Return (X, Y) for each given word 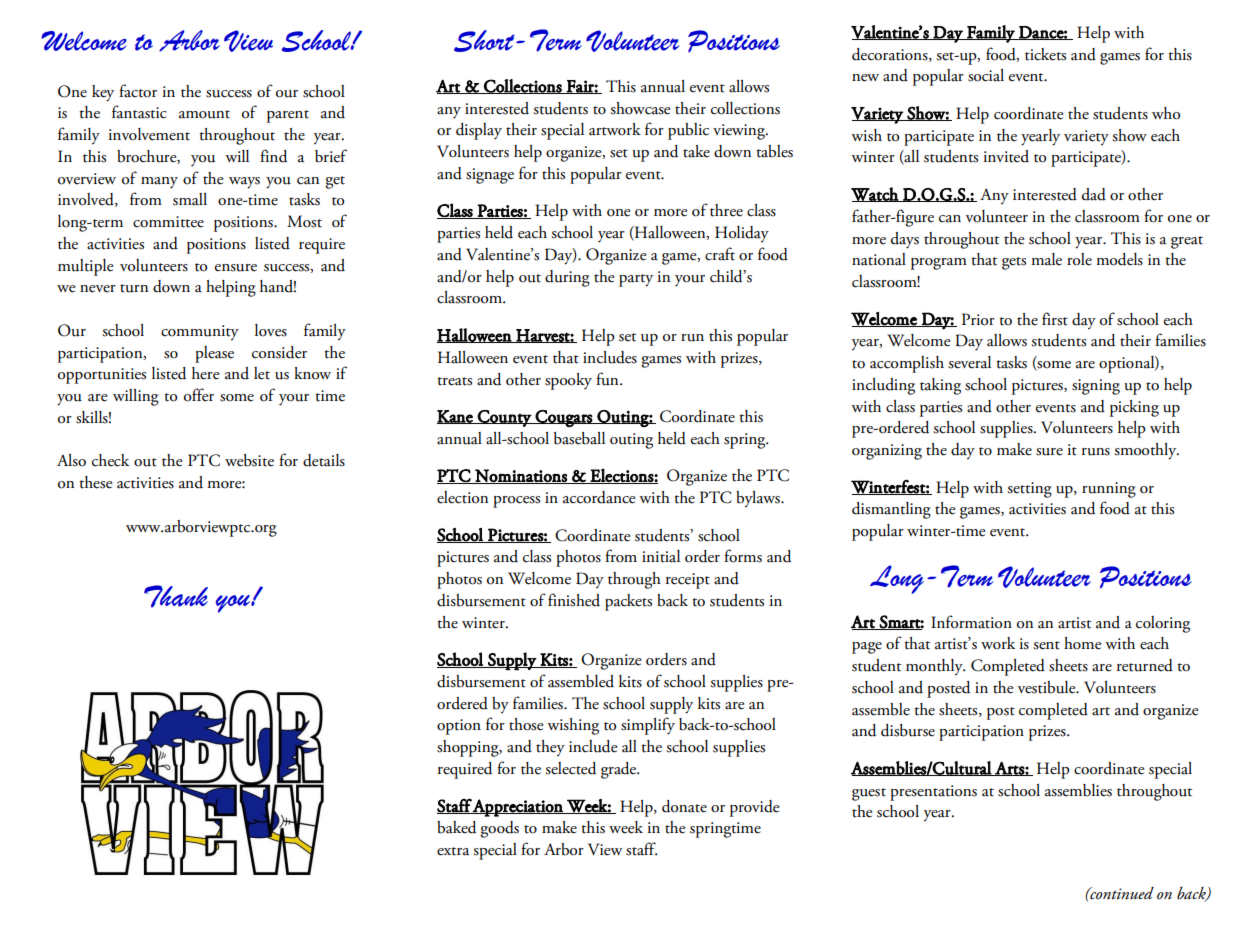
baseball (579, 438)
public (688, 131)
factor (138, 91)
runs (1096, 452)
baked (456, 827)
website (249, 460)
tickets (1045, 54)
